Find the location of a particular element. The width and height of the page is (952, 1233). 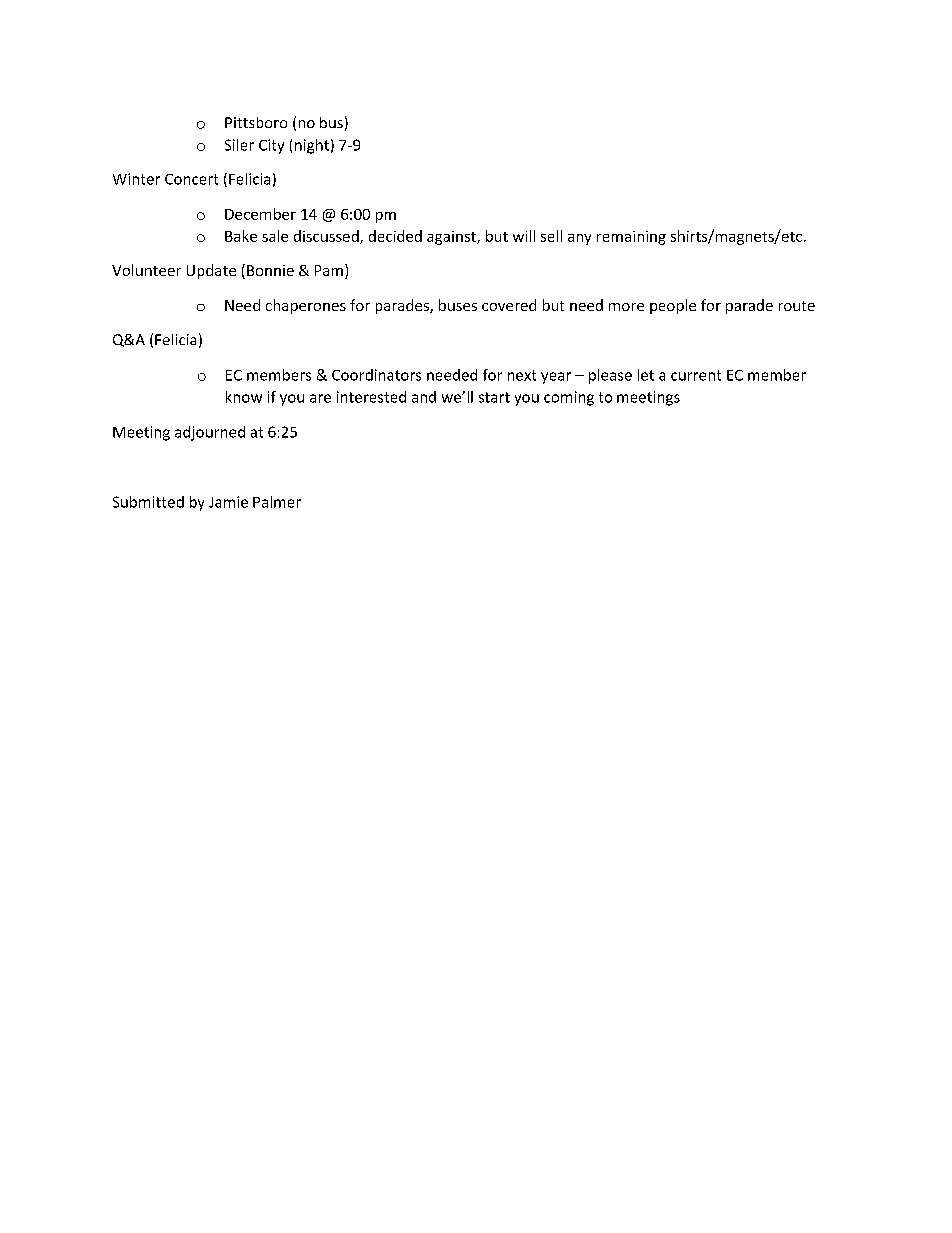

buses is located at coordinates (458, 305).
